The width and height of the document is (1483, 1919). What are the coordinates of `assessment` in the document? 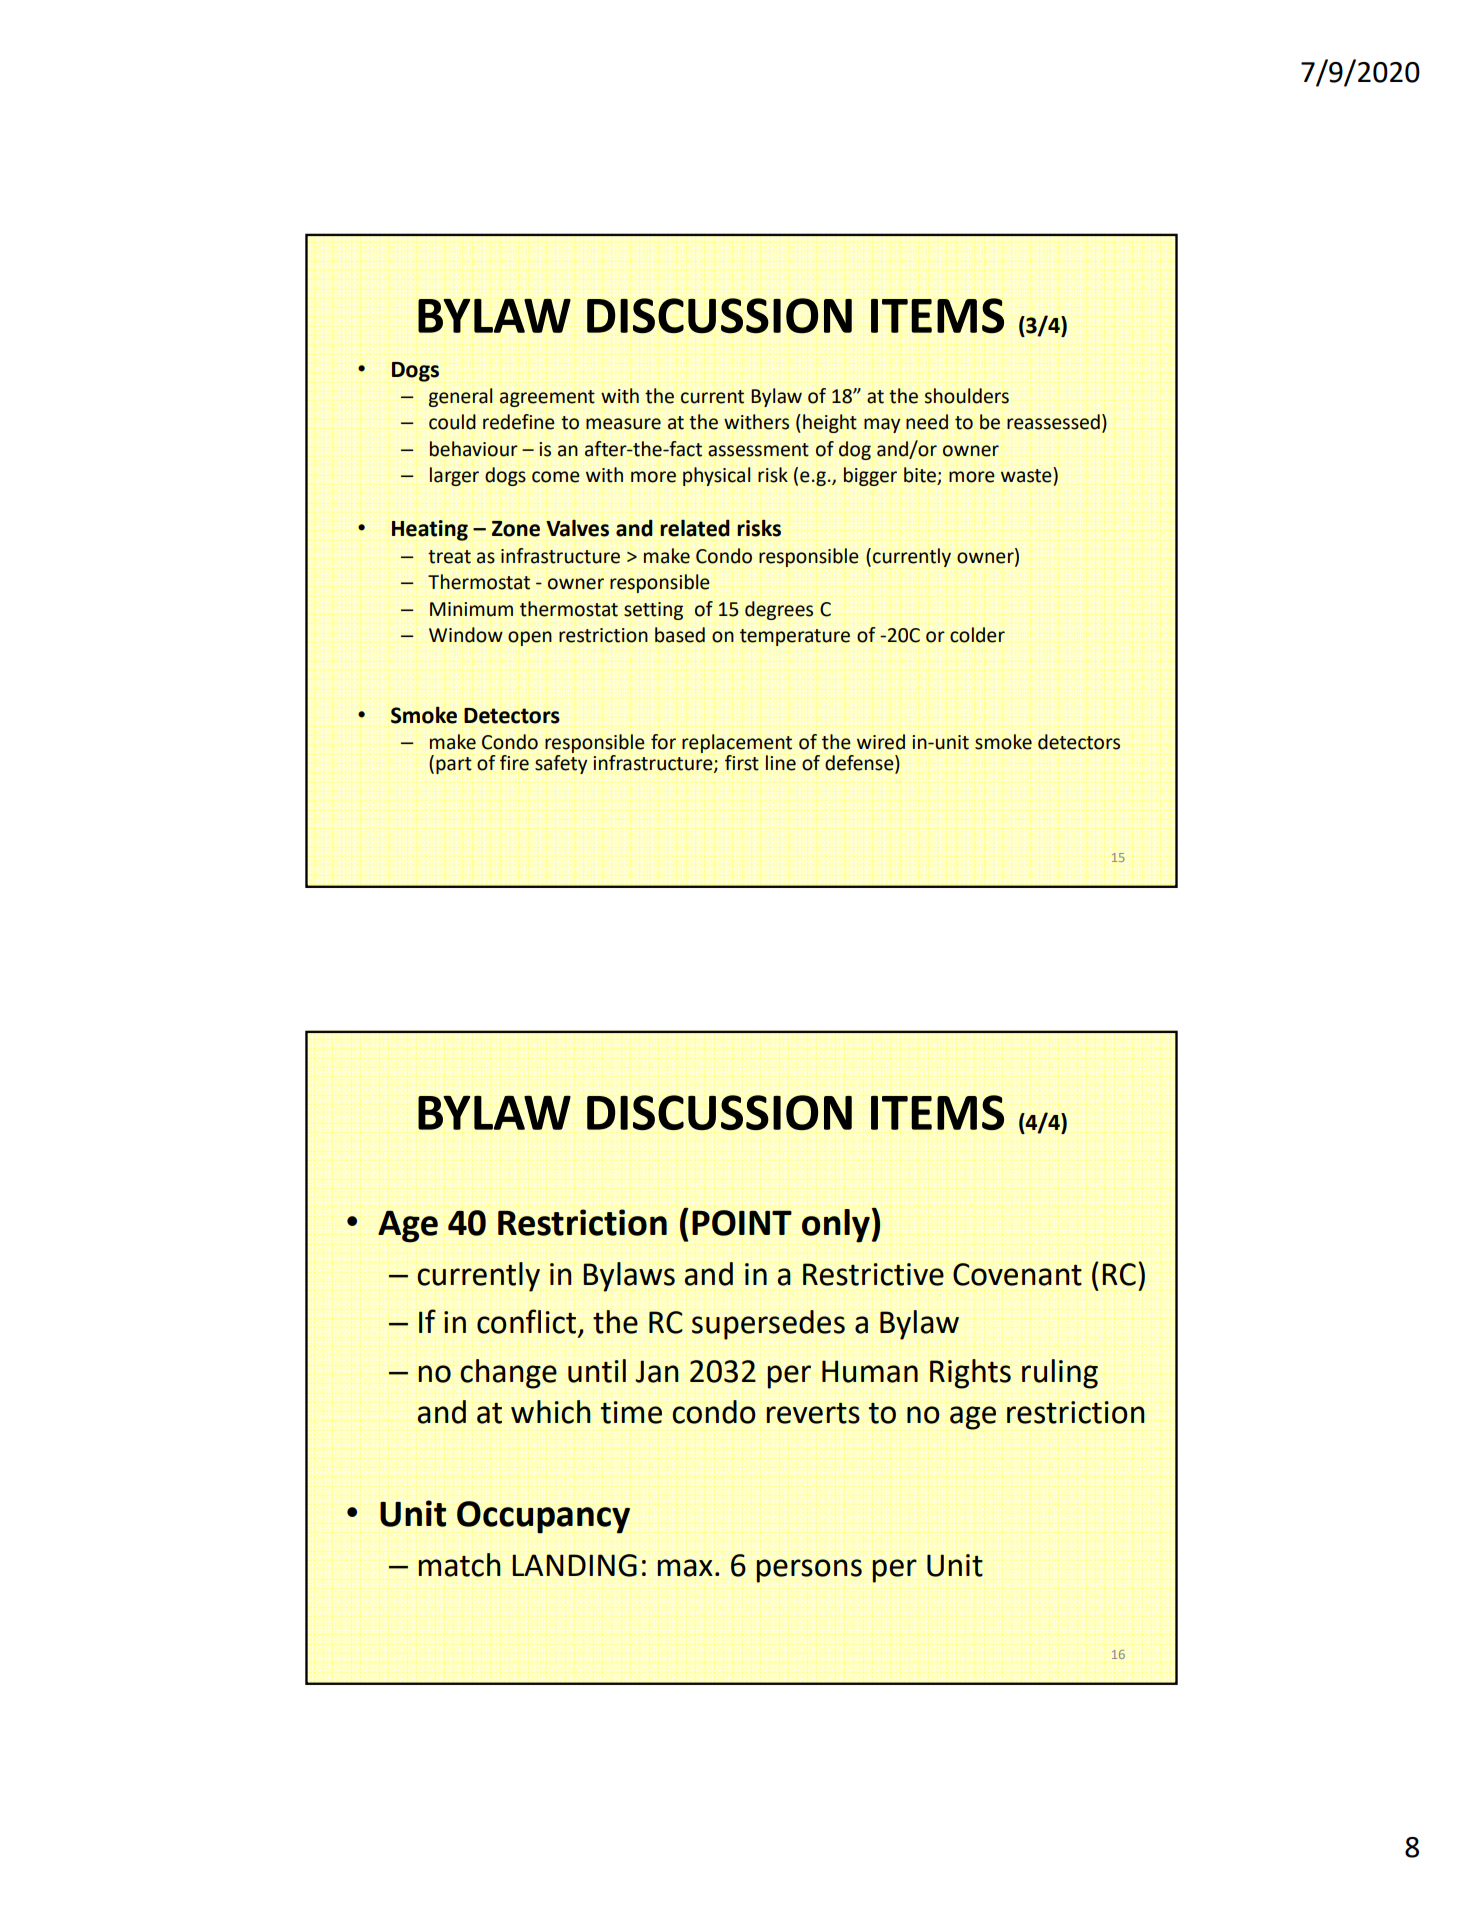 It's located at (758, 450).
